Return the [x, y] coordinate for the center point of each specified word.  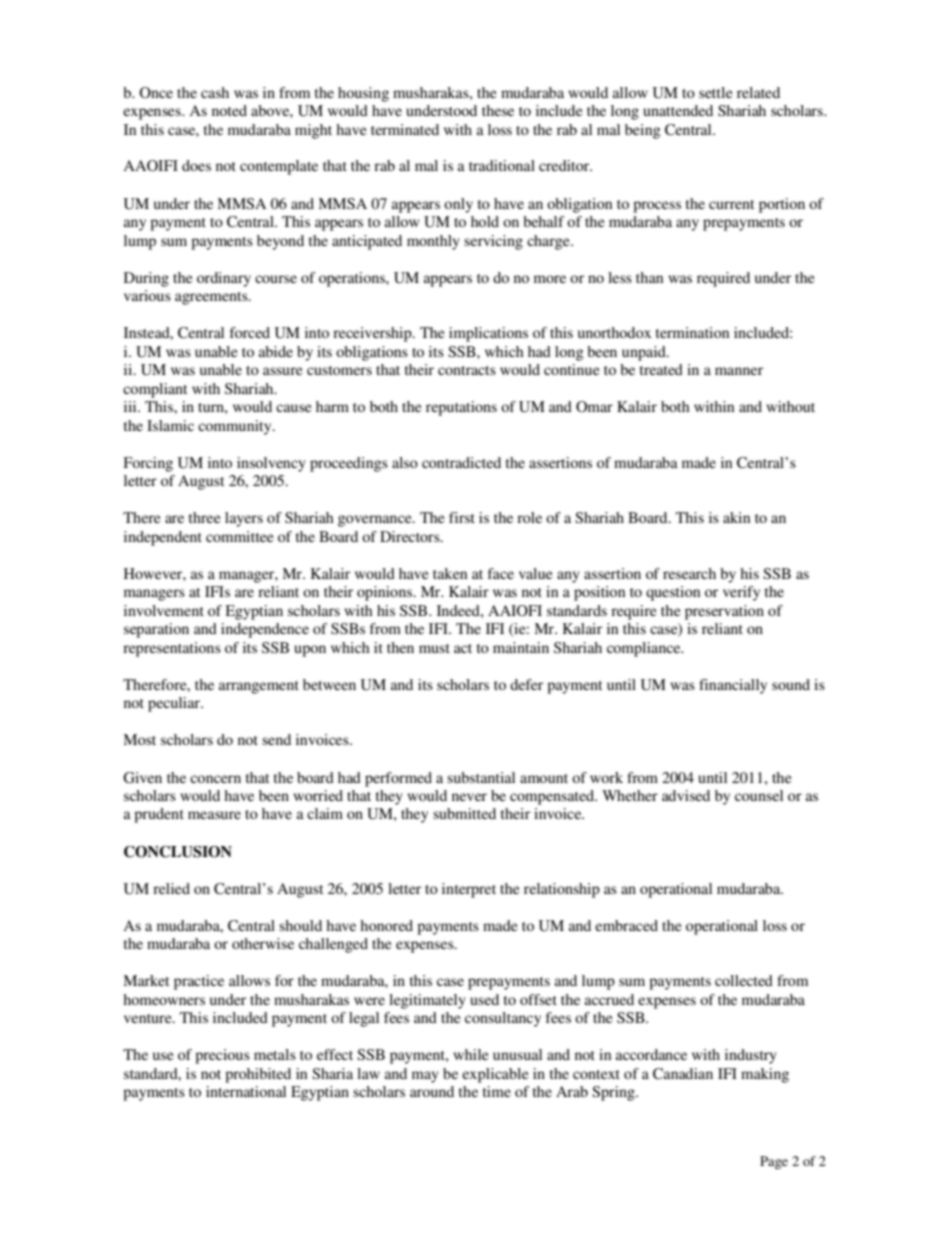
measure [214, 815]
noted [229, 110]
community [236, 427]
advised [686, 795]
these [498, 110]
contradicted [461, 462]
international [246, 1091]
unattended [678, 110]
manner [739, 371]
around [432, 1091]
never [469, 797]
